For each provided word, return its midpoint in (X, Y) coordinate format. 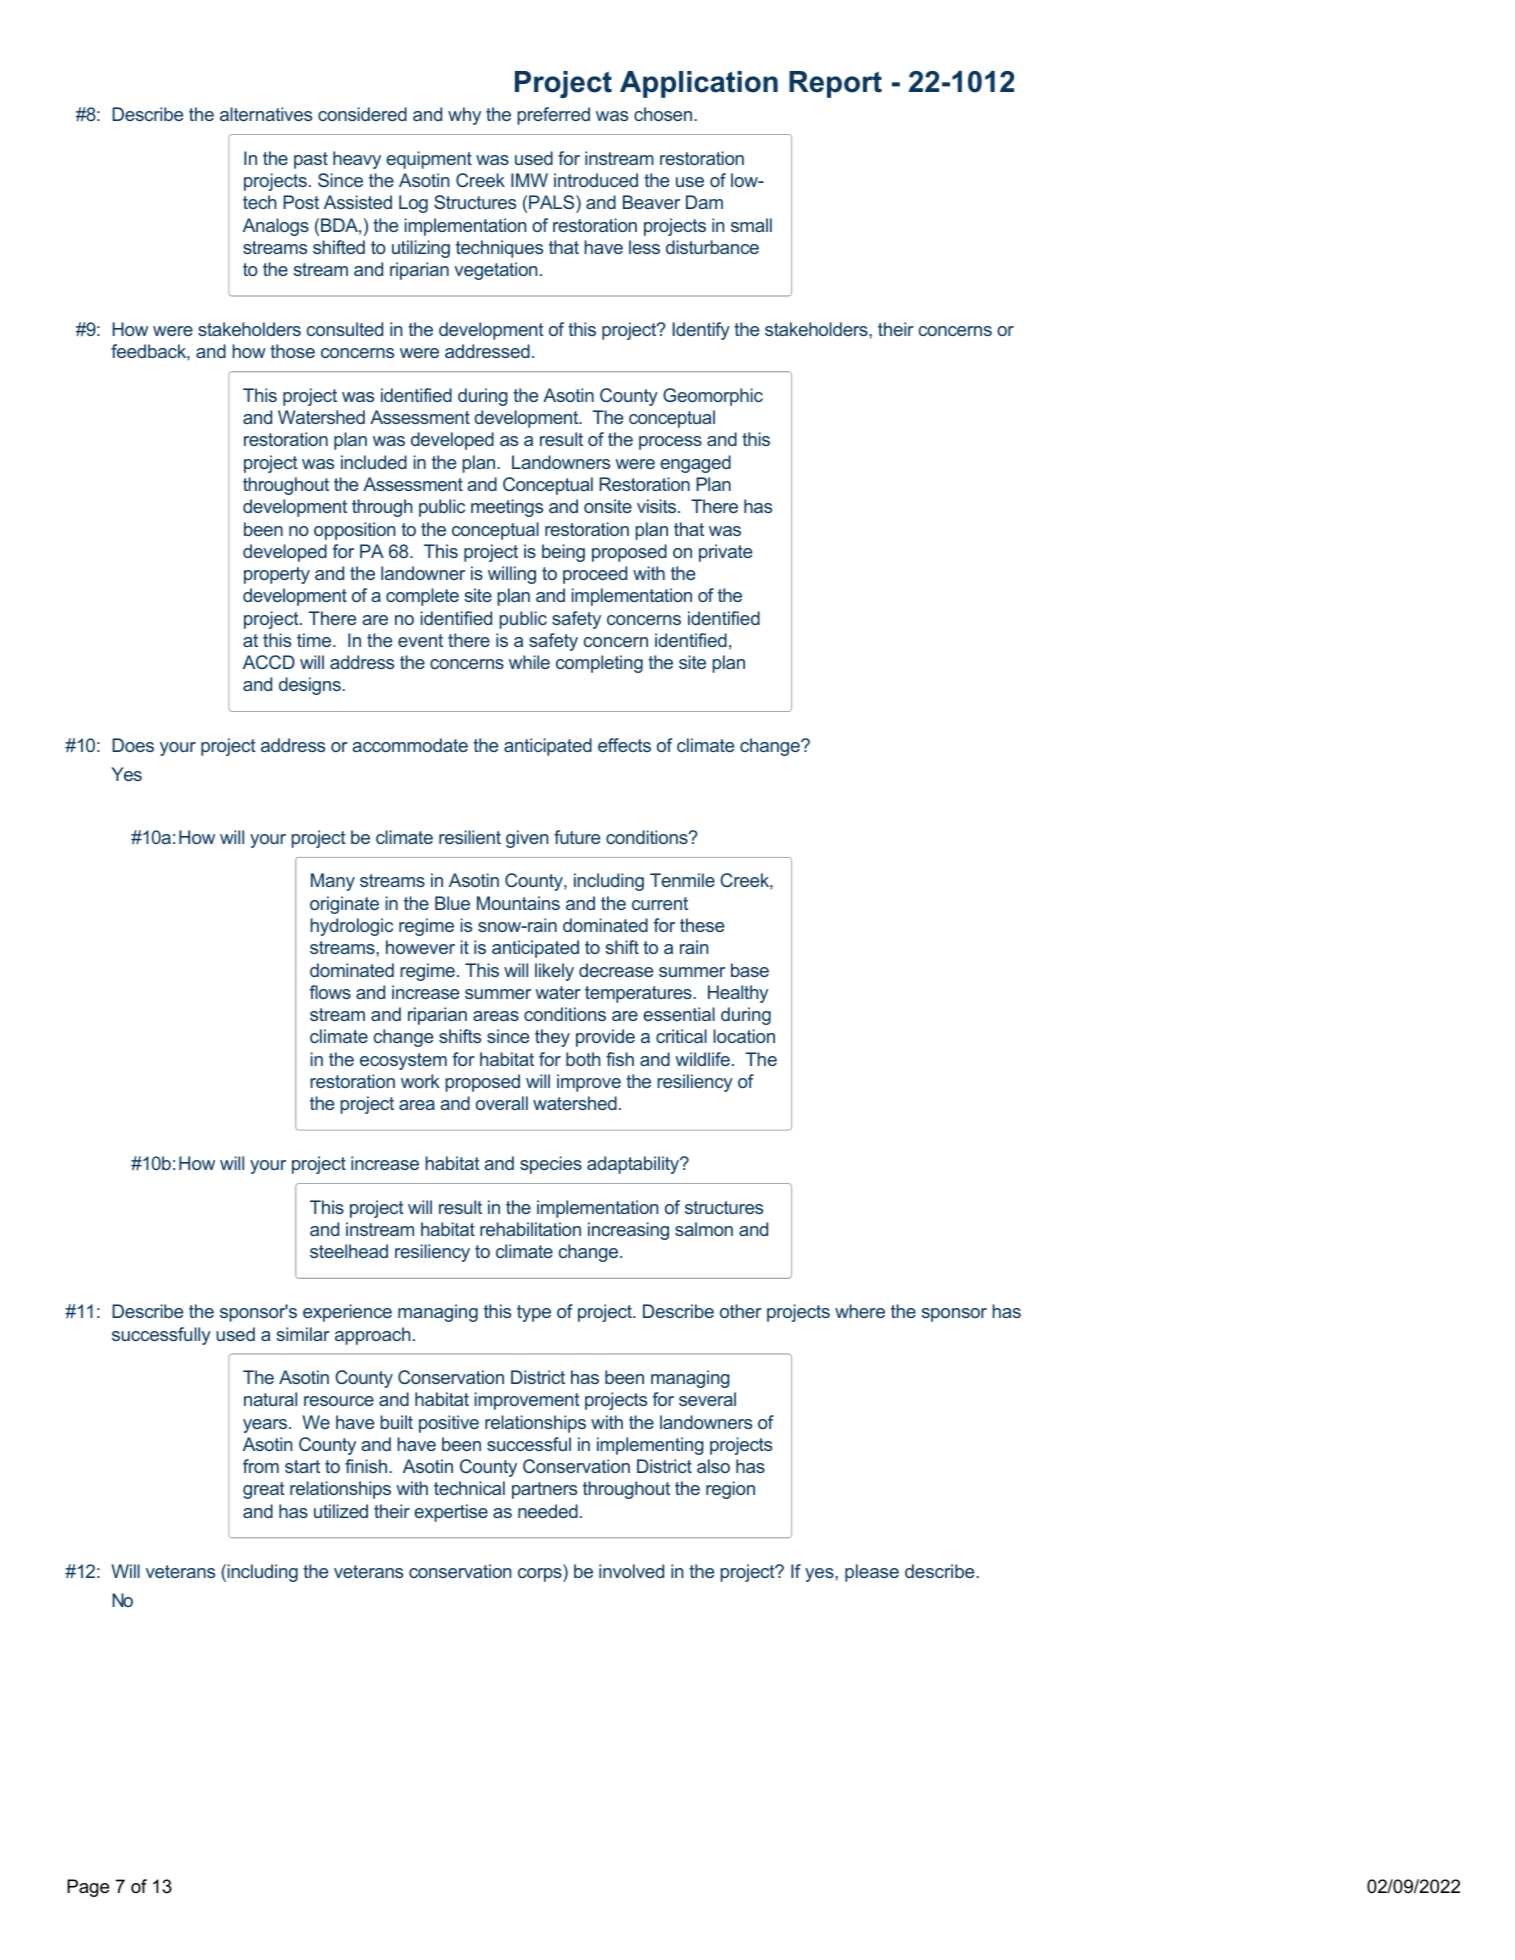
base (750, 970)
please (872, 1573)
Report (835, 84)
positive (449, 1424)
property (277, 575)
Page (88, 1888)
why (464, 116)
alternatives (266, 114)
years (266, 1426)
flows (330, 992)
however (420, 947)
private (725, 553)
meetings (507, 508)
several (707, 1399)
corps (541, 1575)
